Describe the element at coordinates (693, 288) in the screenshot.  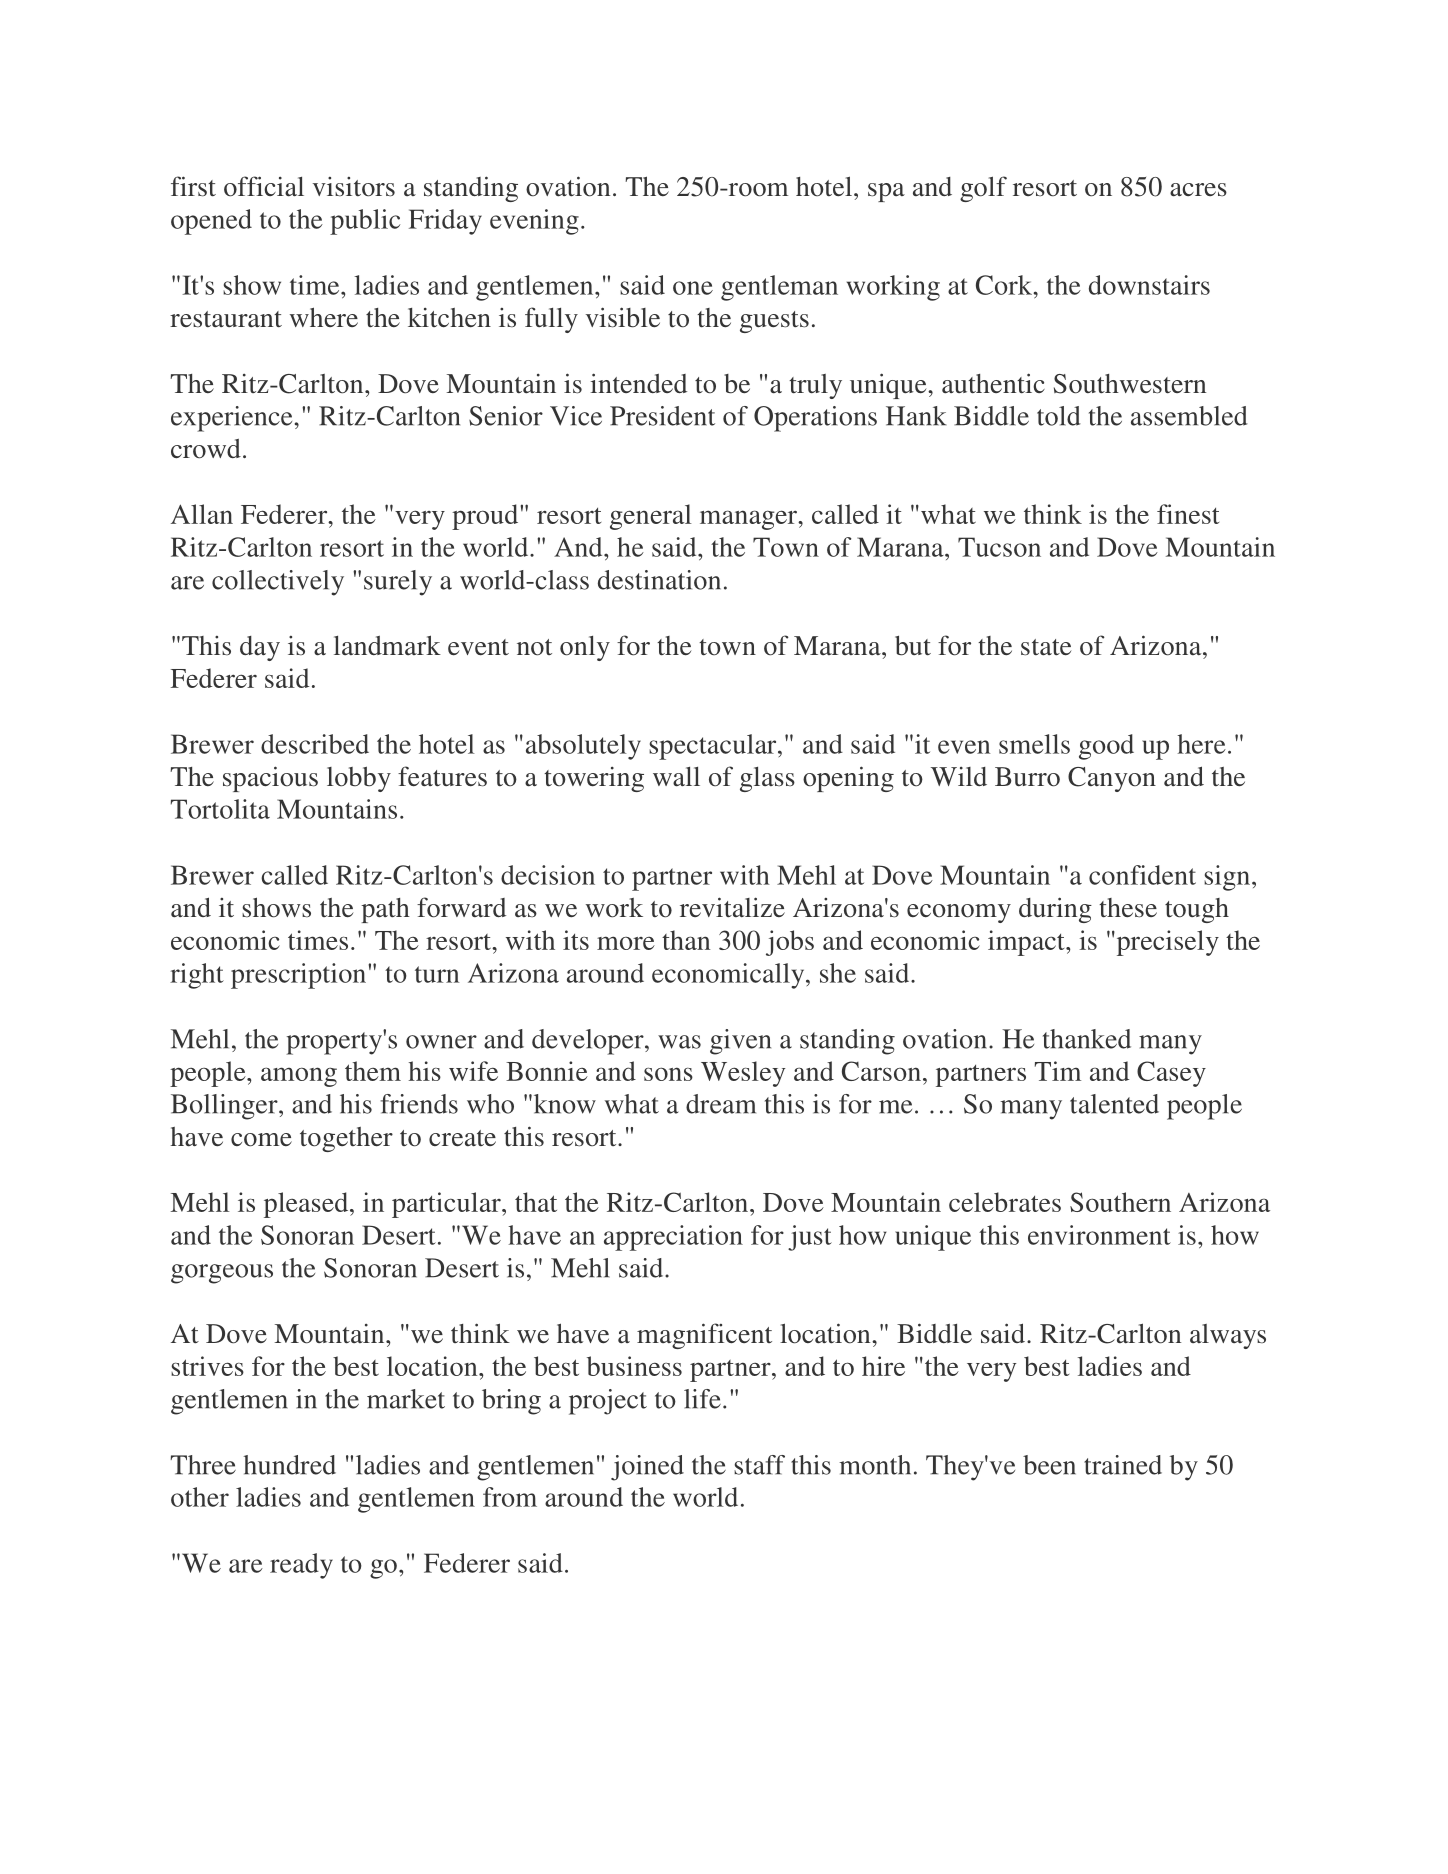
I see `one` at that location.
